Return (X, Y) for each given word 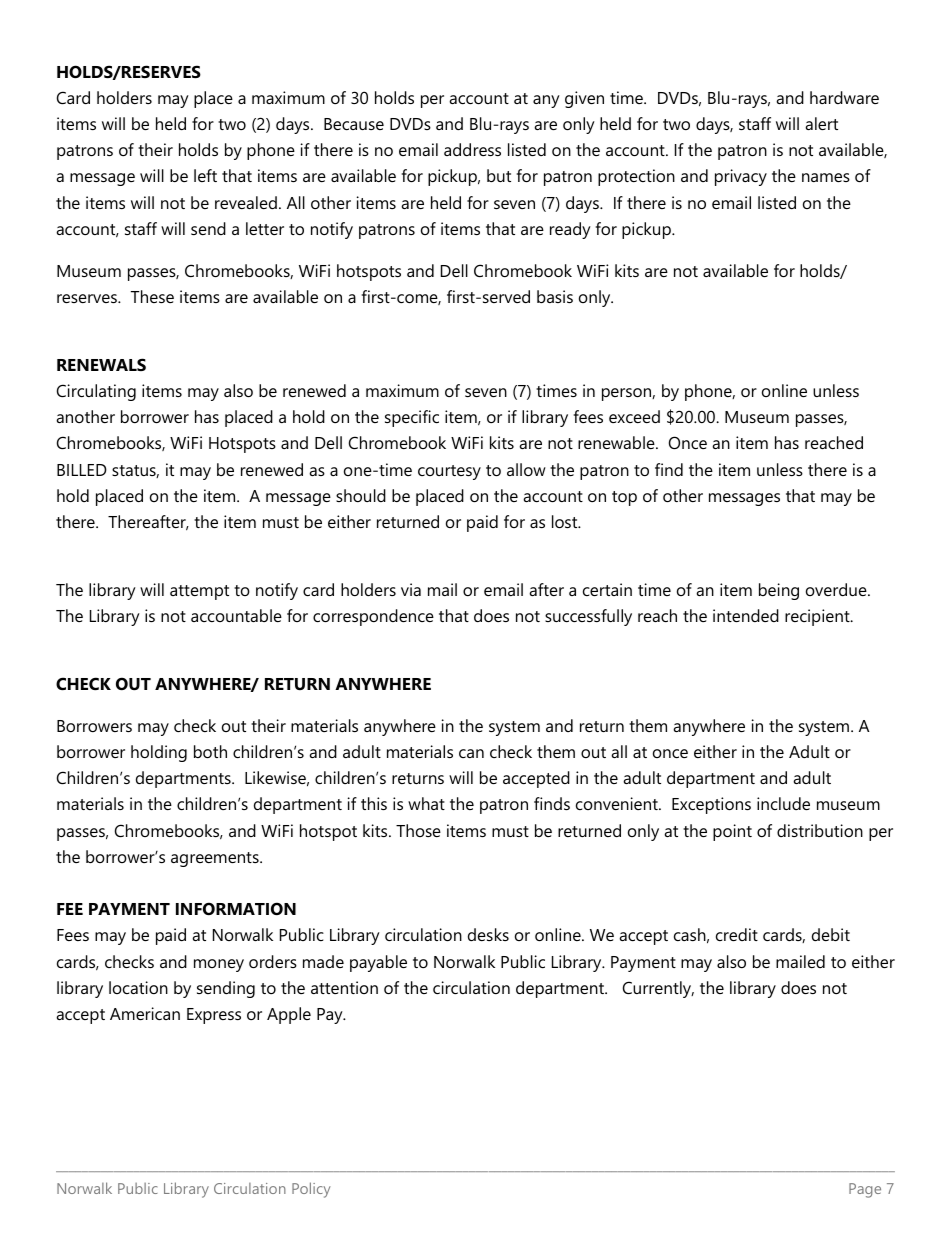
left (205, 175)
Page (865, 1190)
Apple (289, 1015)
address (472, 149)
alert (821, 123)
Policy (311, 1190)
